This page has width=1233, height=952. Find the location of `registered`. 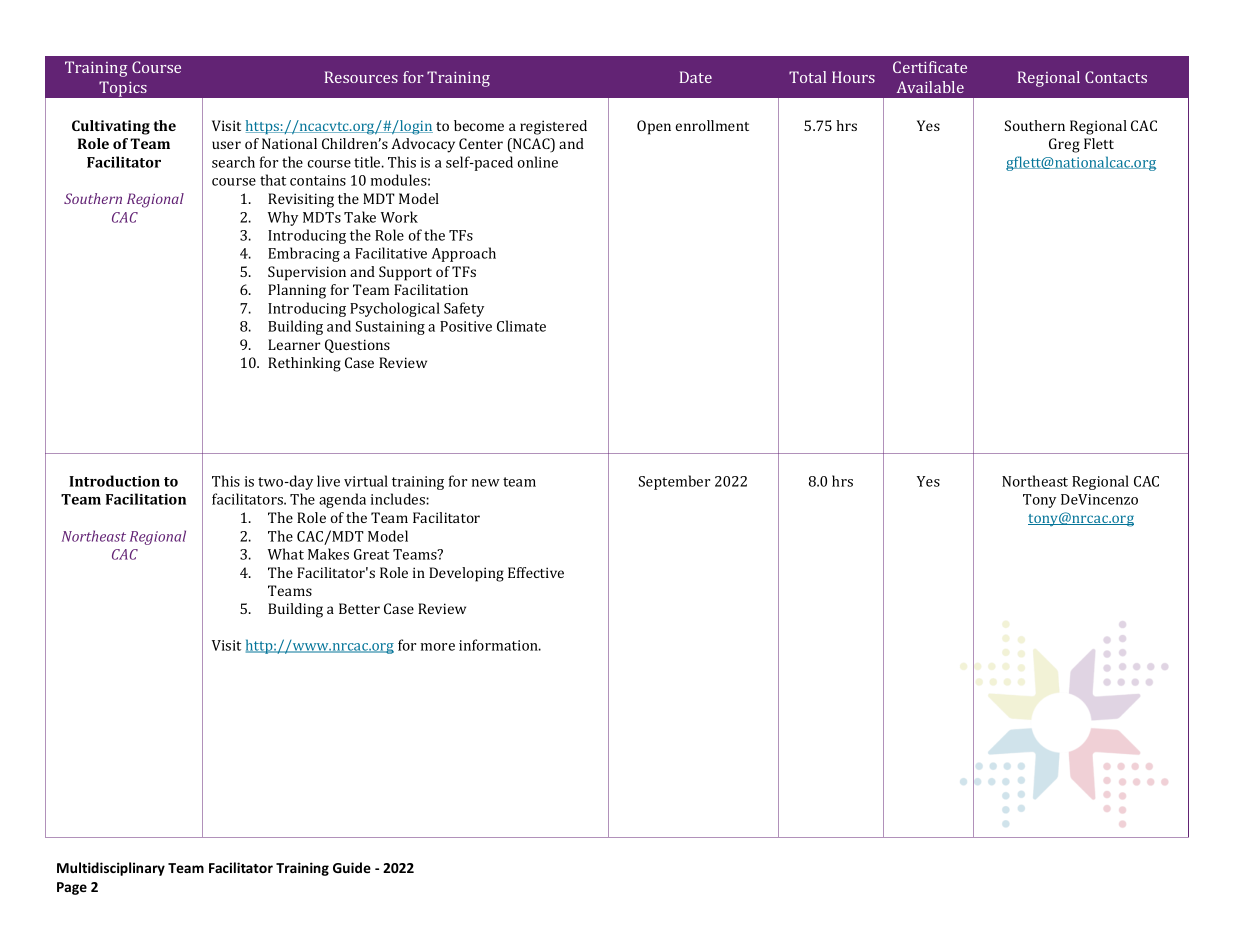

registered is located at coordinates (553, 127).
